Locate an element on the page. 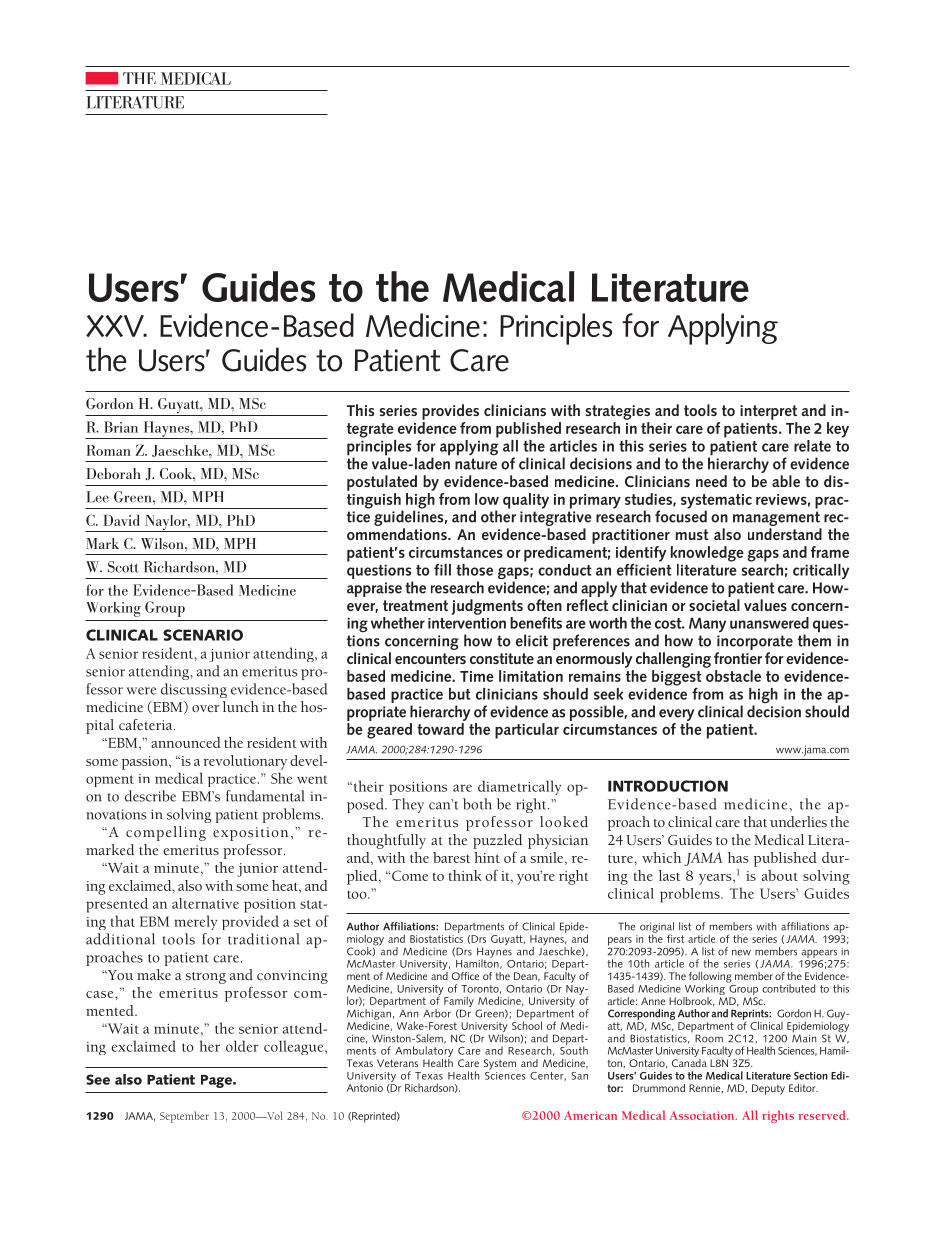 The width and height of the page is (952, 1233). over is located at coordinates (205, 708).
